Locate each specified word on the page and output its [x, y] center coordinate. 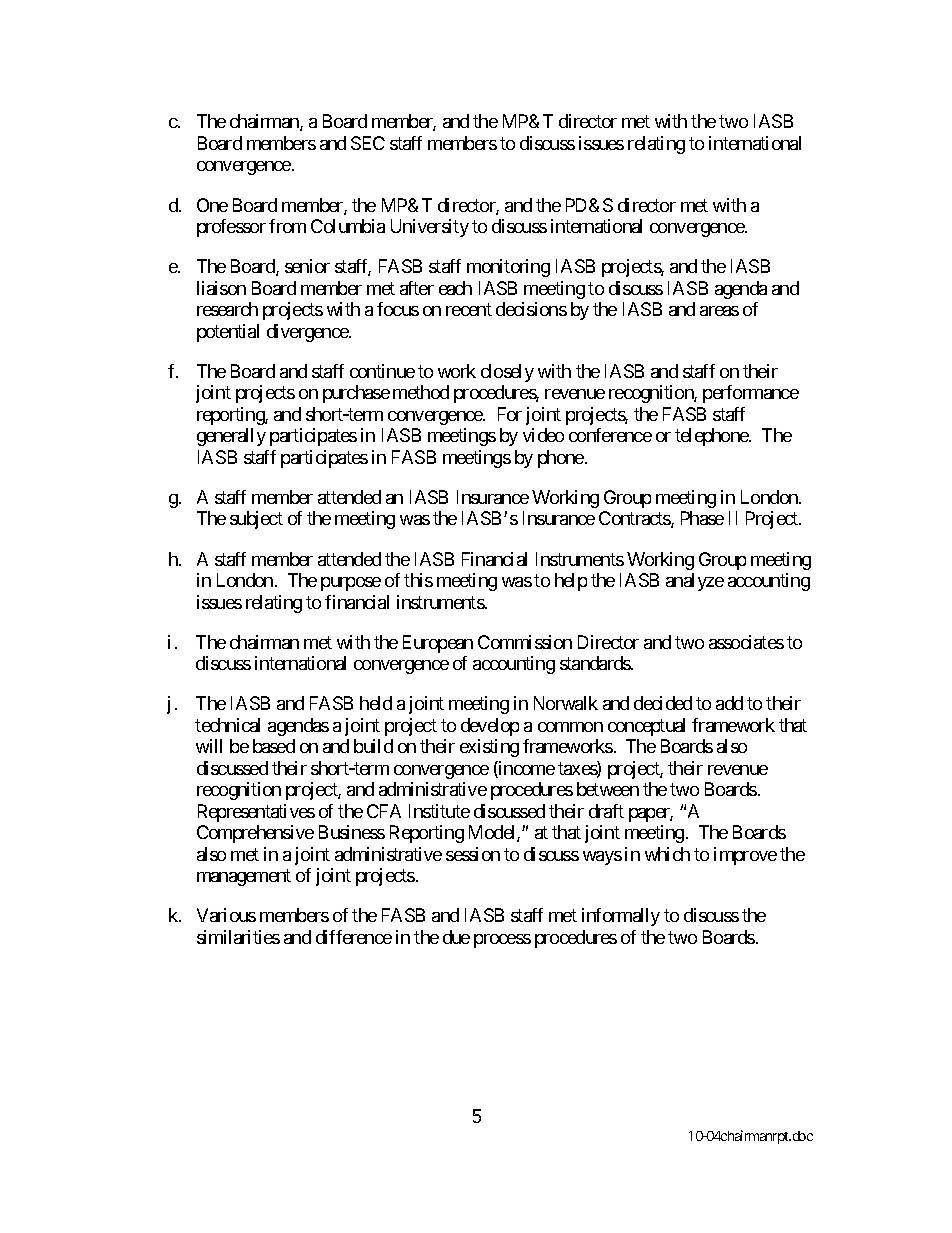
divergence [308, 333]
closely [507, 373]
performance [751, 394]
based [274, 746]
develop [490, 727]
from [287, 226]
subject [256, 520]
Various [226, 915]
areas [719, 311]
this [418, 580]
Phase [702, 518]
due [456, 937]
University [430, 228]
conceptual [646, 727]
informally [621, 917]
